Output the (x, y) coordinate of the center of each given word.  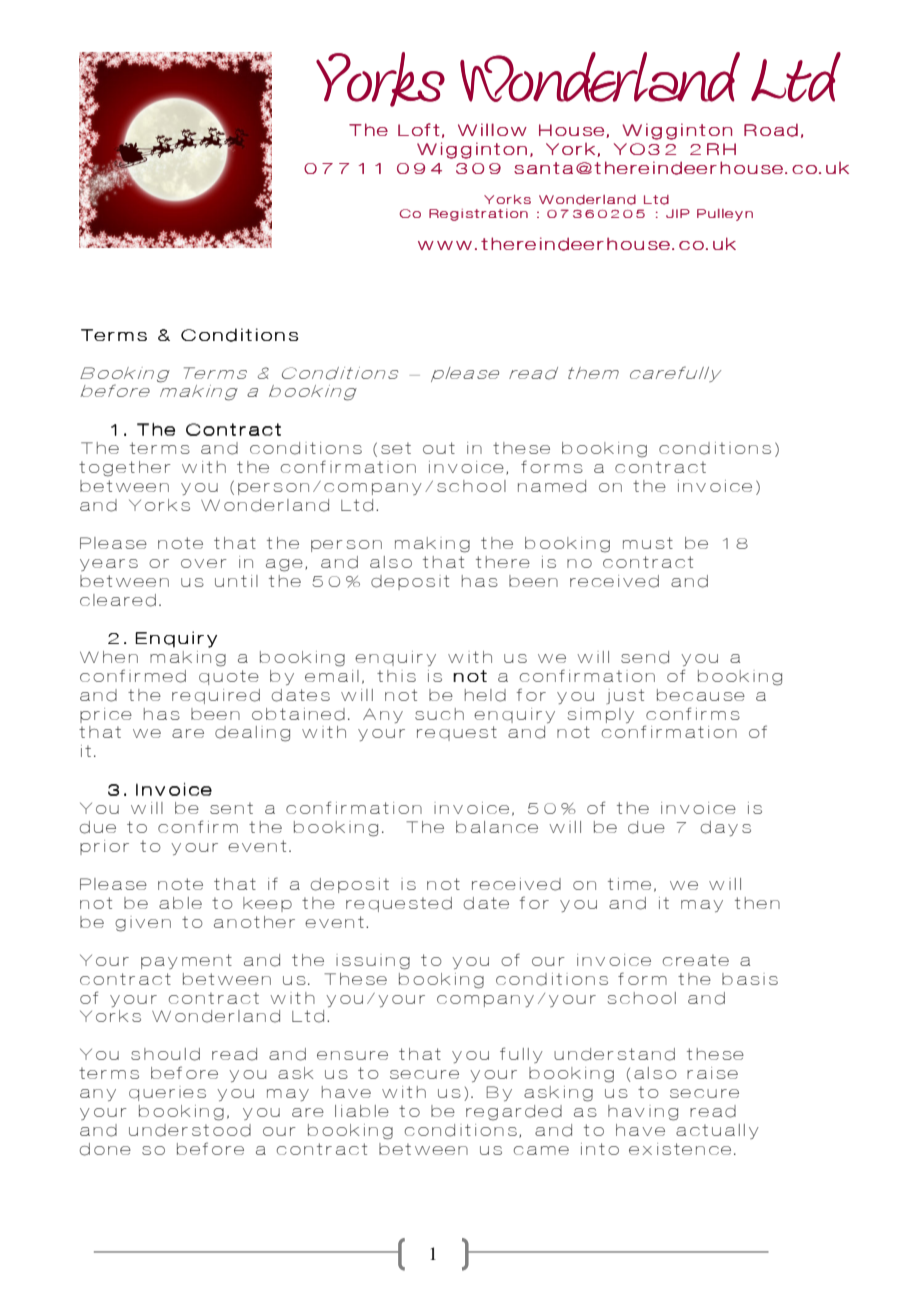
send (645, 657)
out (439, 448)
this (396, 676)
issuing (373, 962)
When (109, 657)
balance (497, 827)
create (696, 960)
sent (231, 808)
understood (190, 1130)
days (726, 828)
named (552, 486)
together (125, 469)
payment (186, 961)
